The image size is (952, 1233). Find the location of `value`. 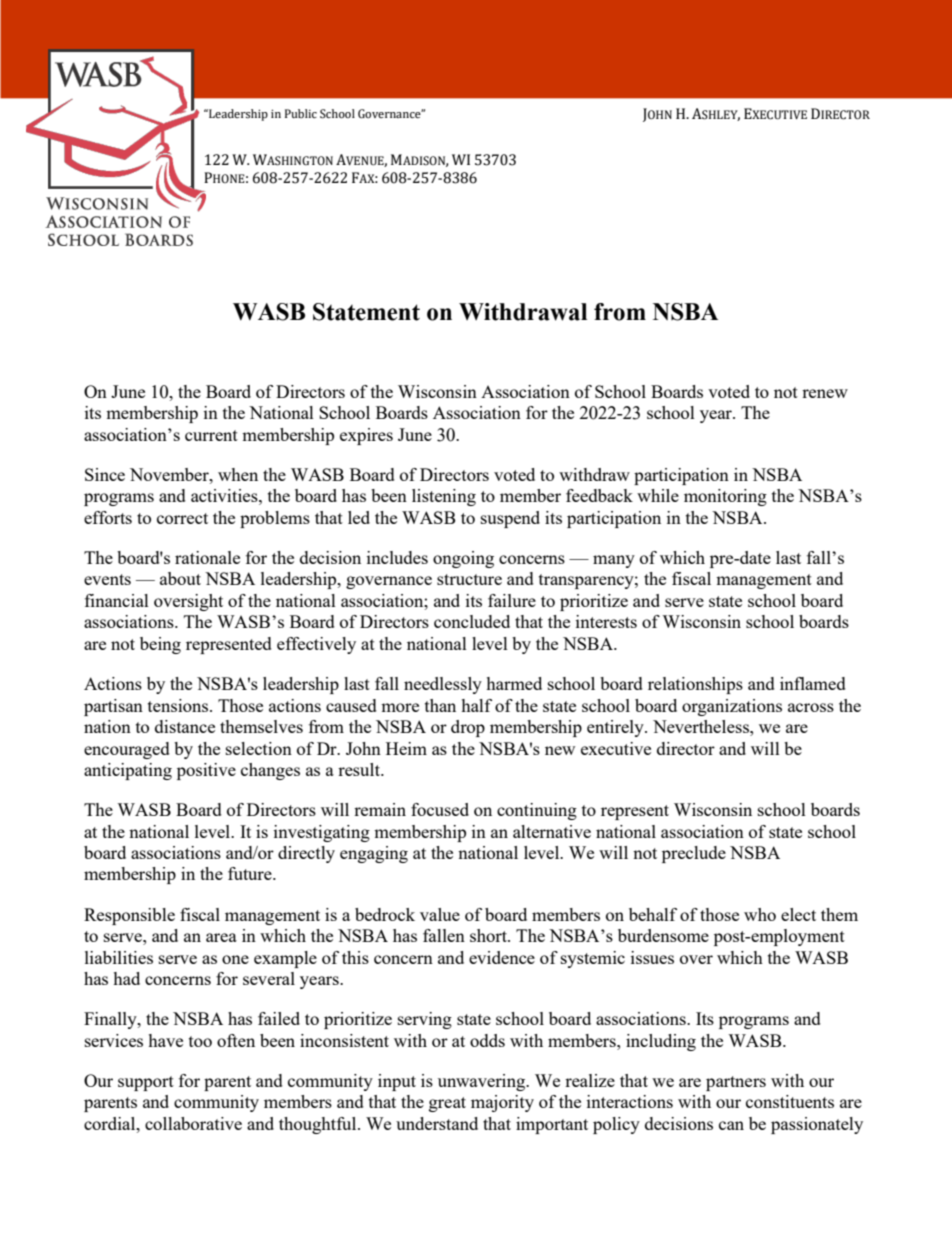

value is located at coordinates (440, 914).
